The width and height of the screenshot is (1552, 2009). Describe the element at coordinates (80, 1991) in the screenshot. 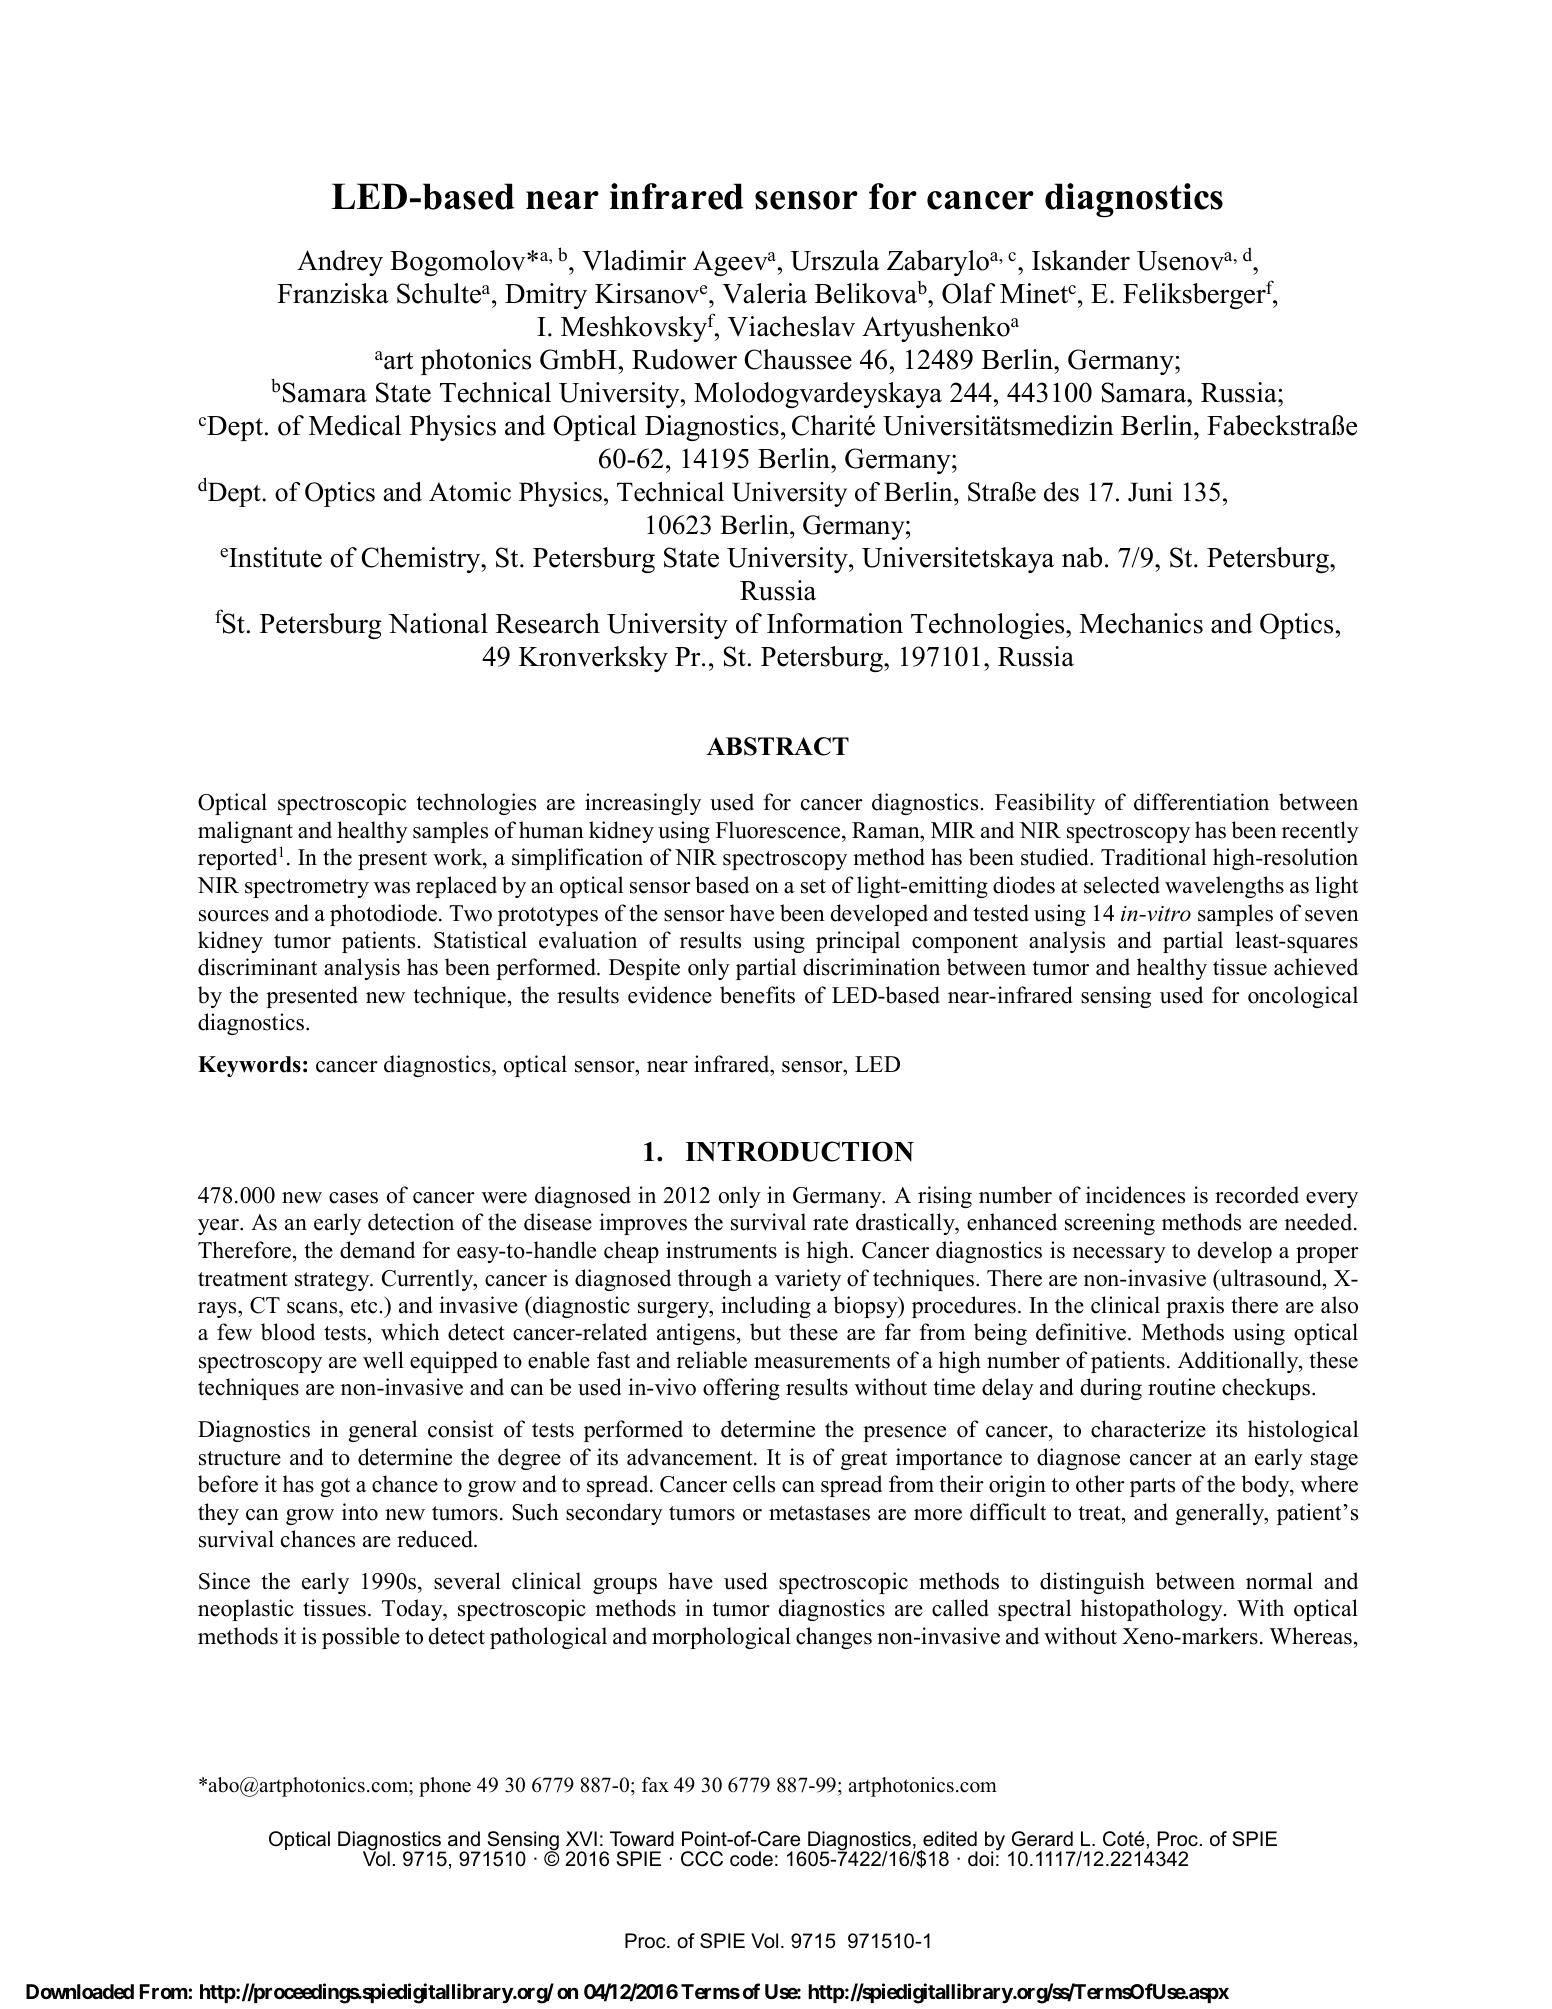

I see `Downloaded` at that location.
